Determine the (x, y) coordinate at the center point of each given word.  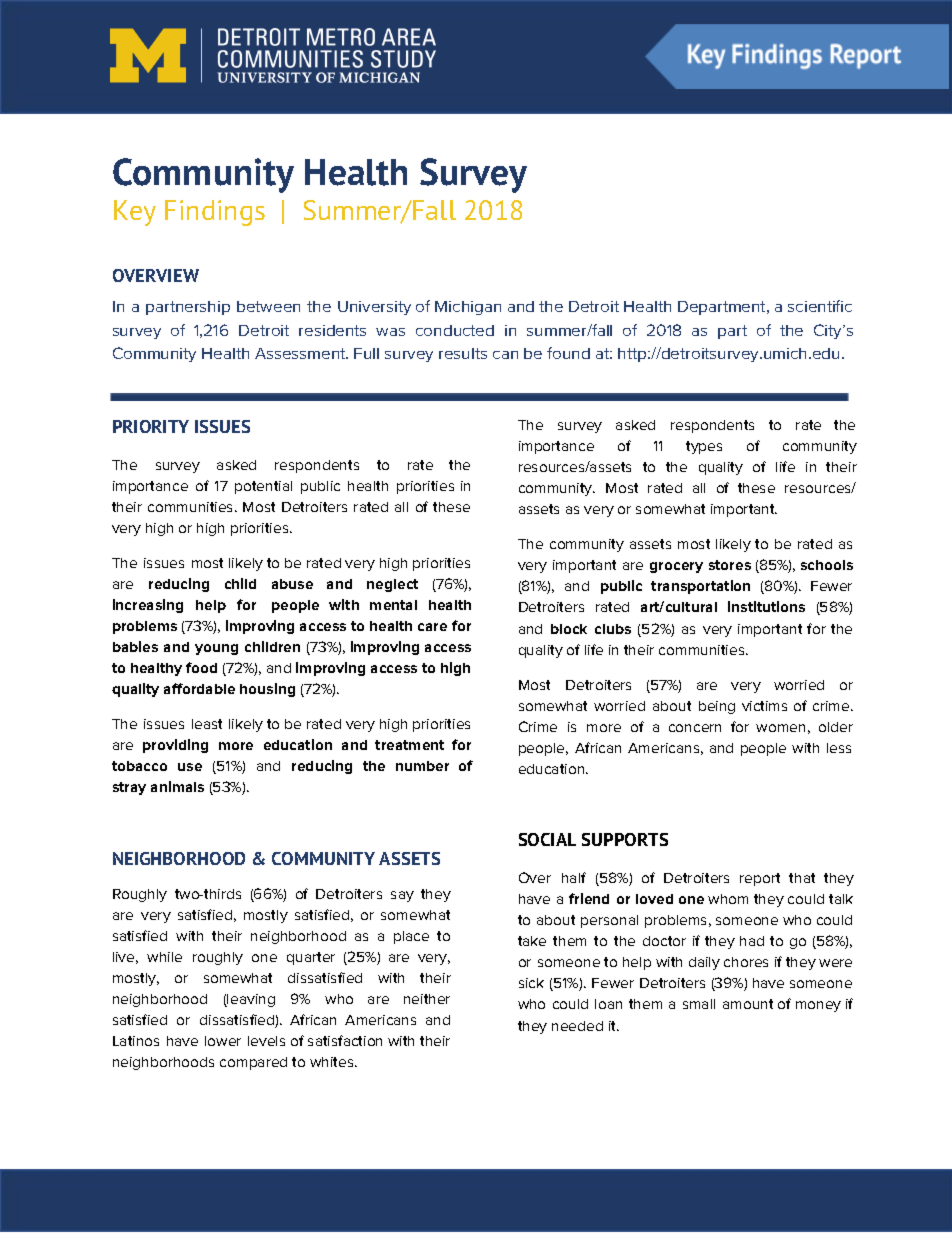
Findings (215, 213)
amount (748, 1004)
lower (223, 1041)
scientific (820, 306)
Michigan (468, 308)
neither (427, 999)
